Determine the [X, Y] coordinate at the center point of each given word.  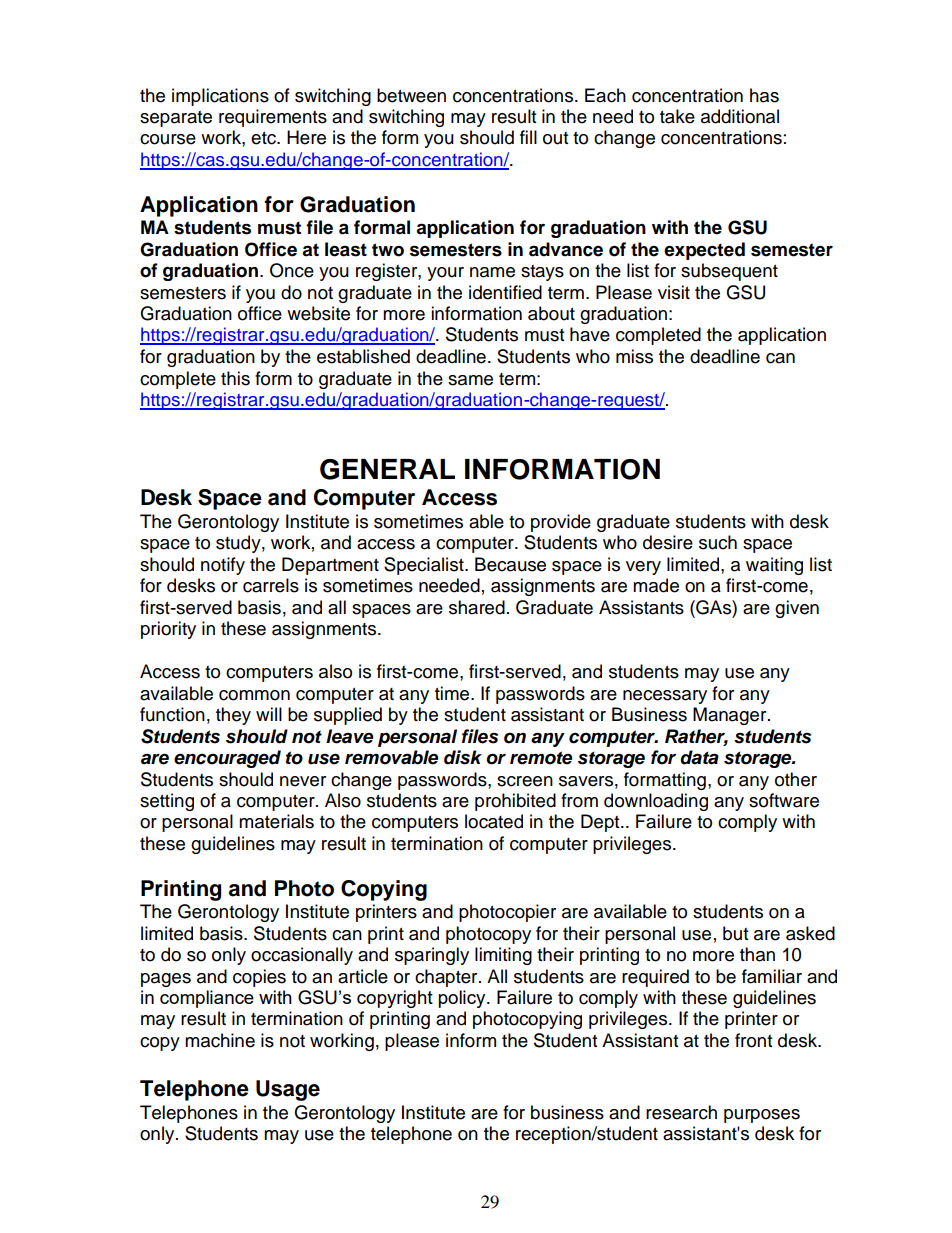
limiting [503, 956]
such [718, 542]
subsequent [729, 272]
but [735, 933]
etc [264, 138]
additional [740, 116]
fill [528, 137]
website [318, 313]
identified [505, 292]
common [254, 695]
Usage [288, 1090]
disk [463, 757]
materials [276, 821]
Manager [731, 716]
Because [510, 564]
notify [223, 566]
